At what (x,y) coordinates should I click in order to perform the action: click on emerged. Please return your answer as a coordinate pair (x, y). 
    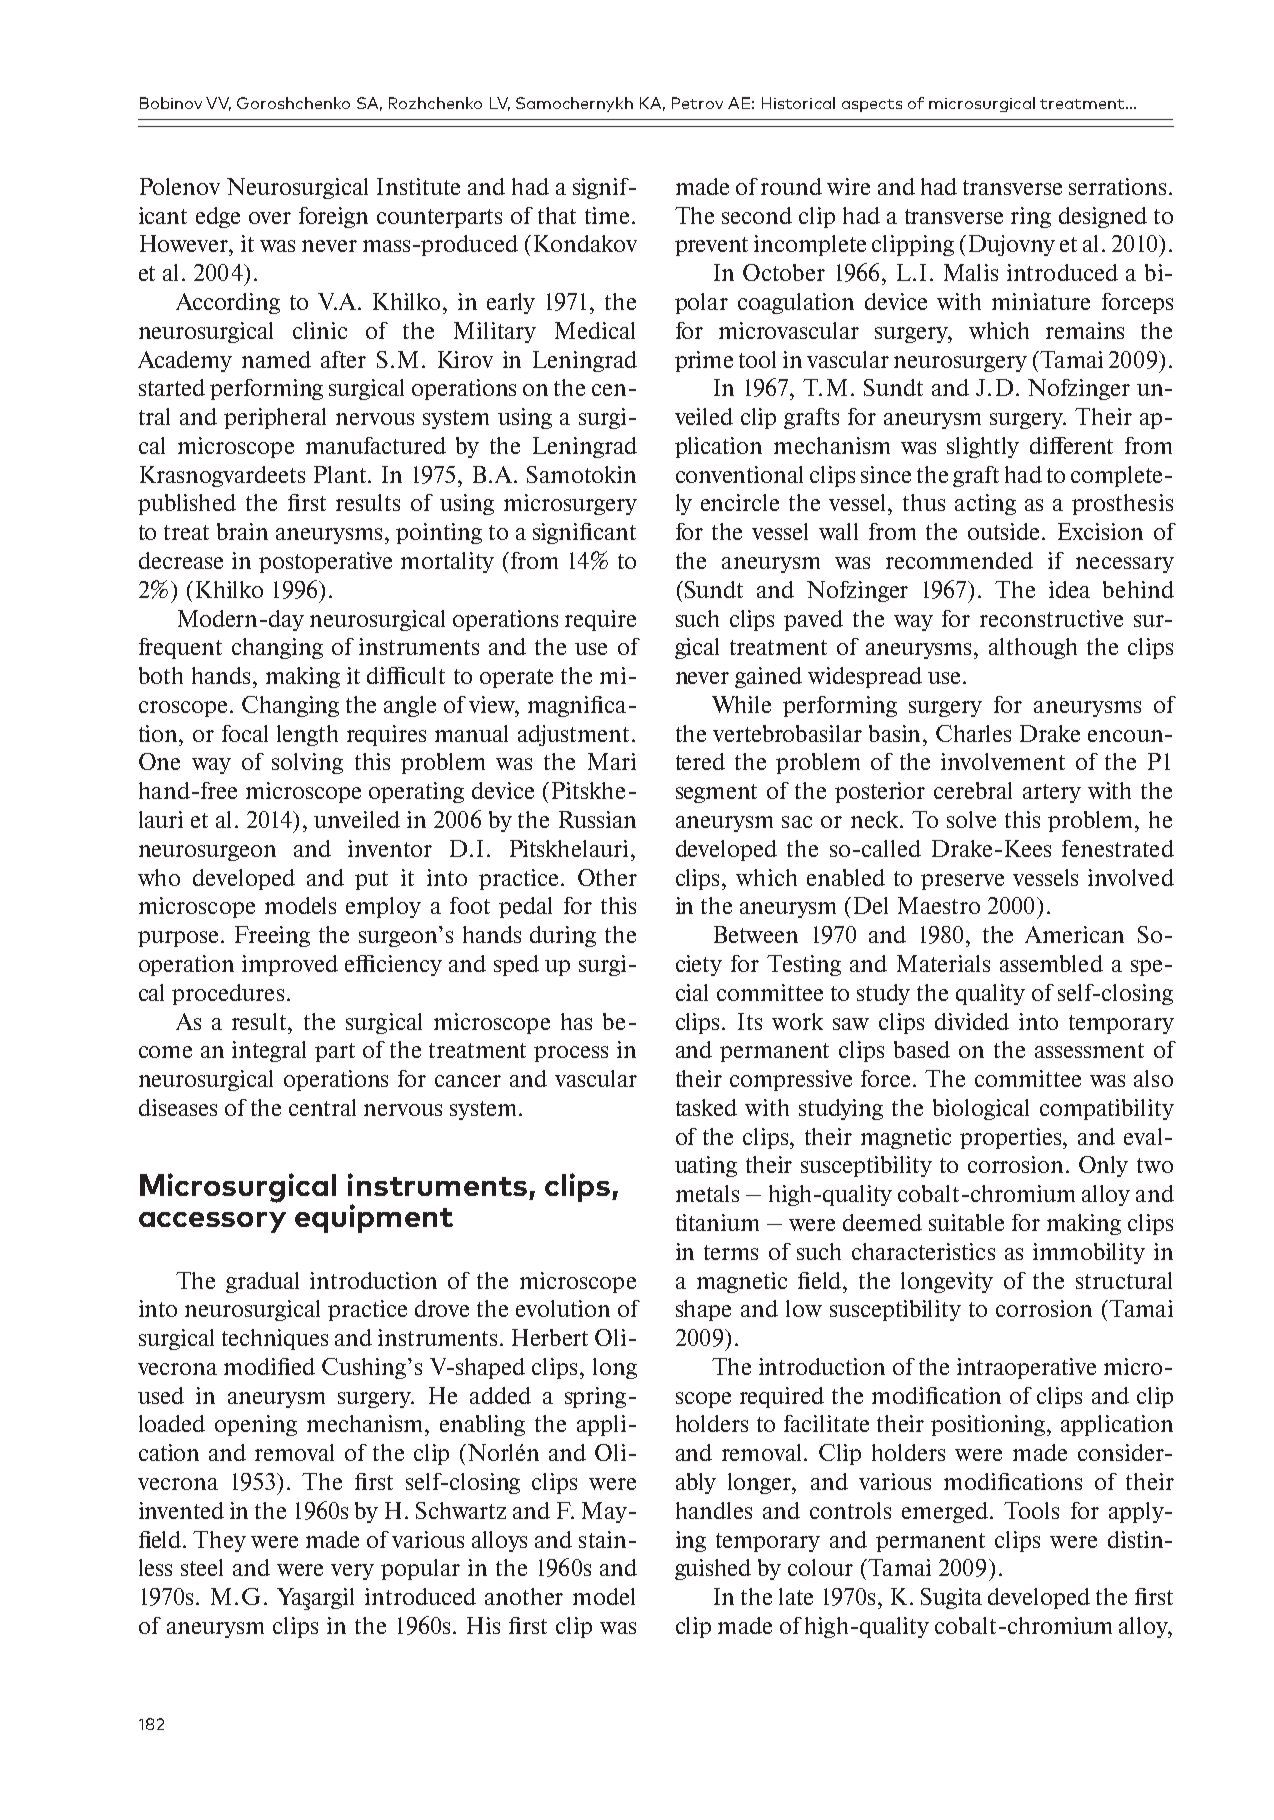
    Looking at the image, I should click on (945, 1512).
